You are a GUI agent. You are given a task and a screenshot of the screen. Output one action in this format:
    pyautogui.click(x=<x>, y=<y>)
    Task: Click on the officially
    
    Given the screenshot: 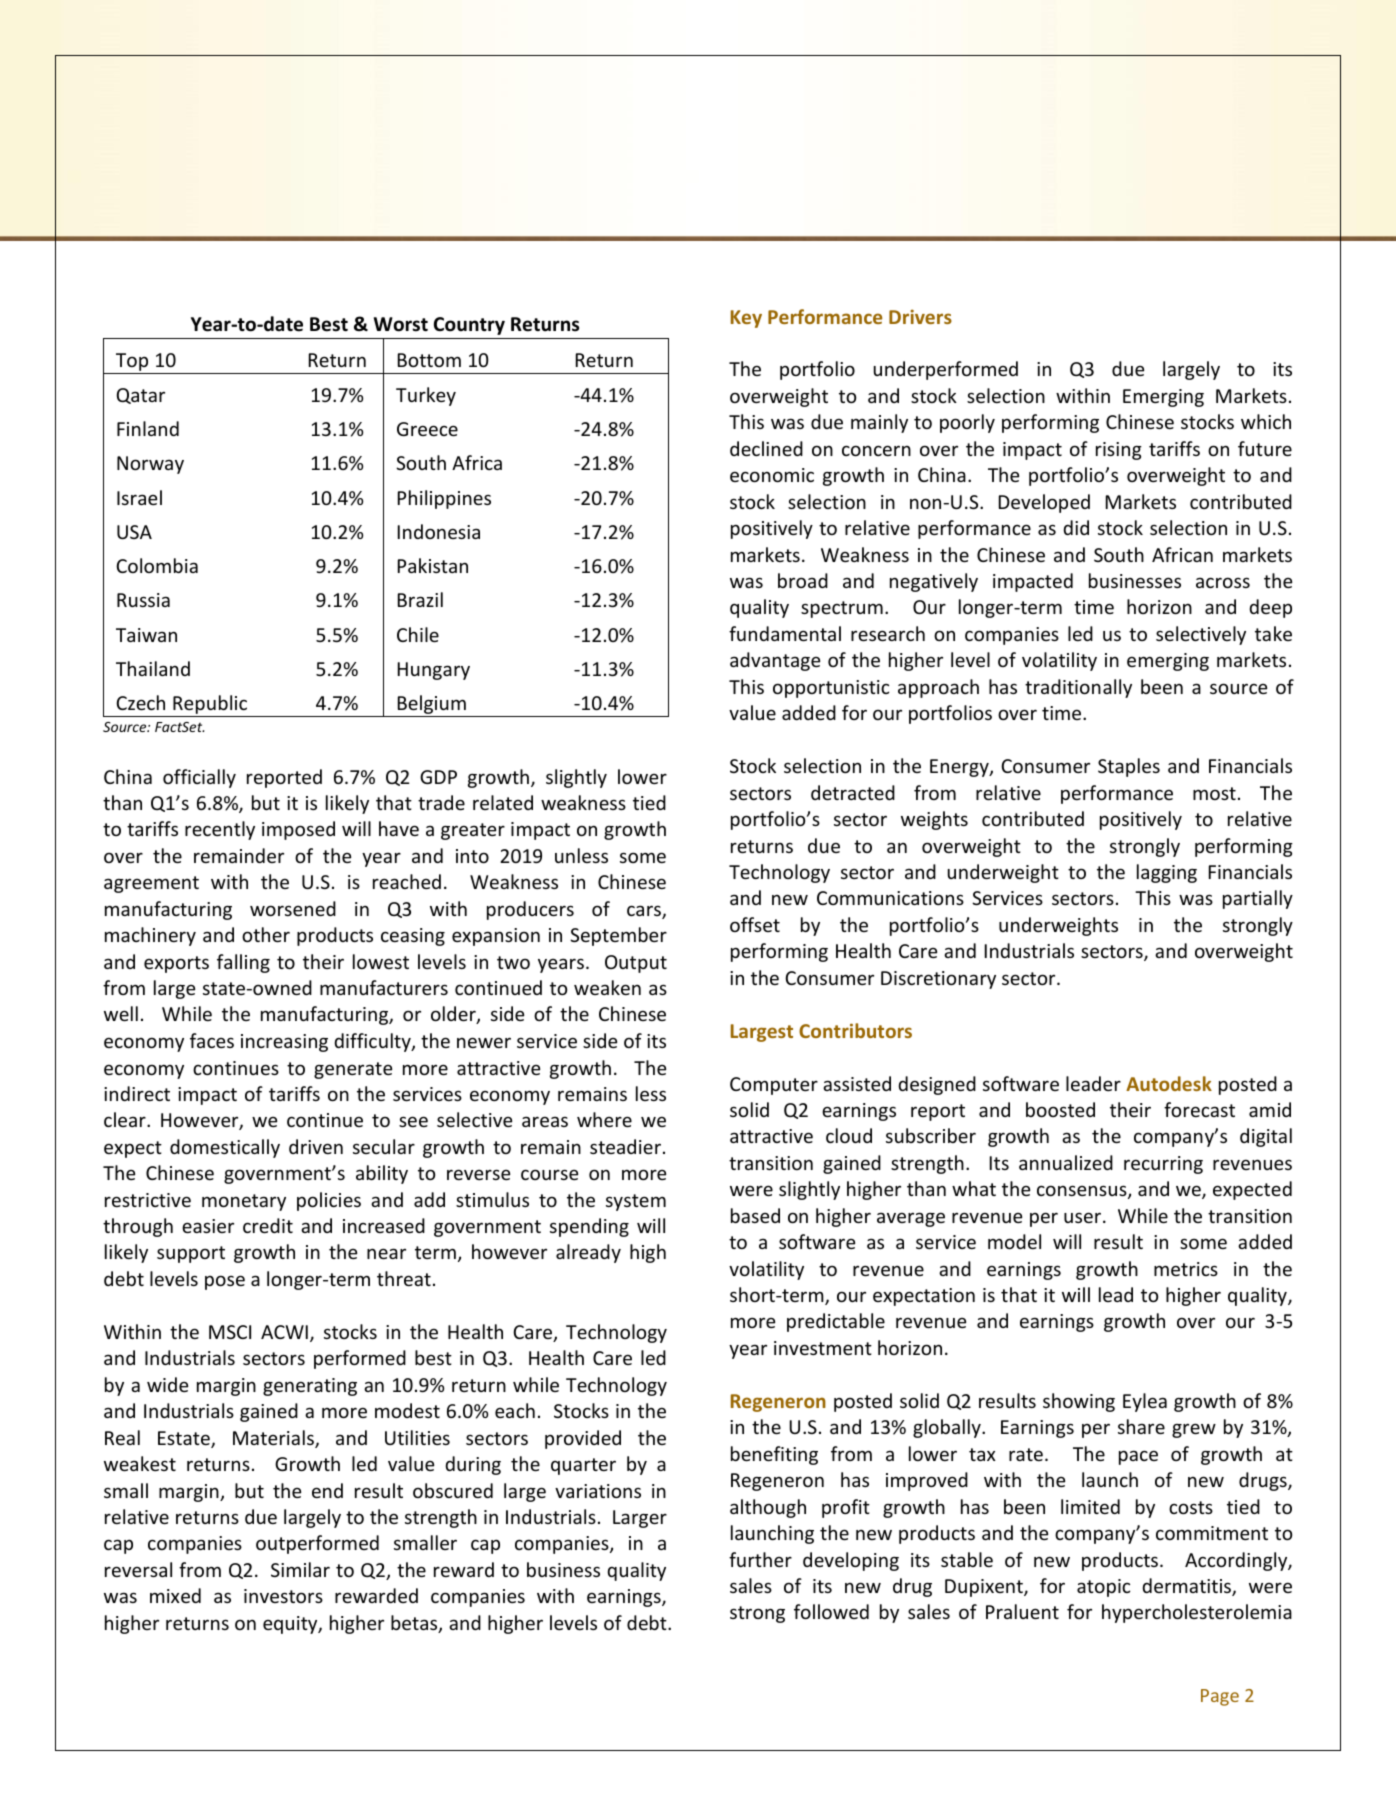 What is the action you would take?
    pyautogui.click(x=199, y=778)
